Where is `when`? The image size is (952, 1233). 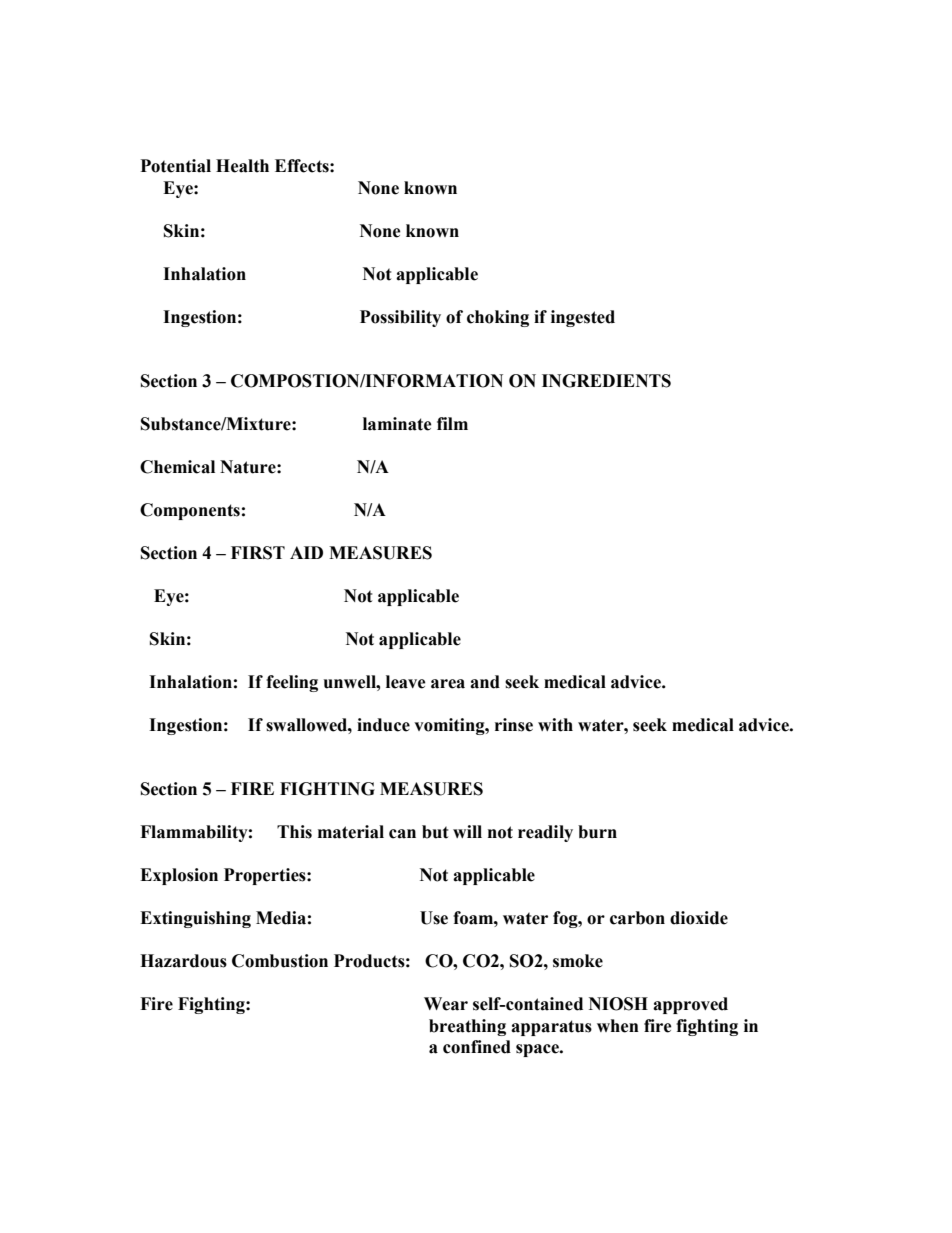 when is located at coordinates (618, 1026).
